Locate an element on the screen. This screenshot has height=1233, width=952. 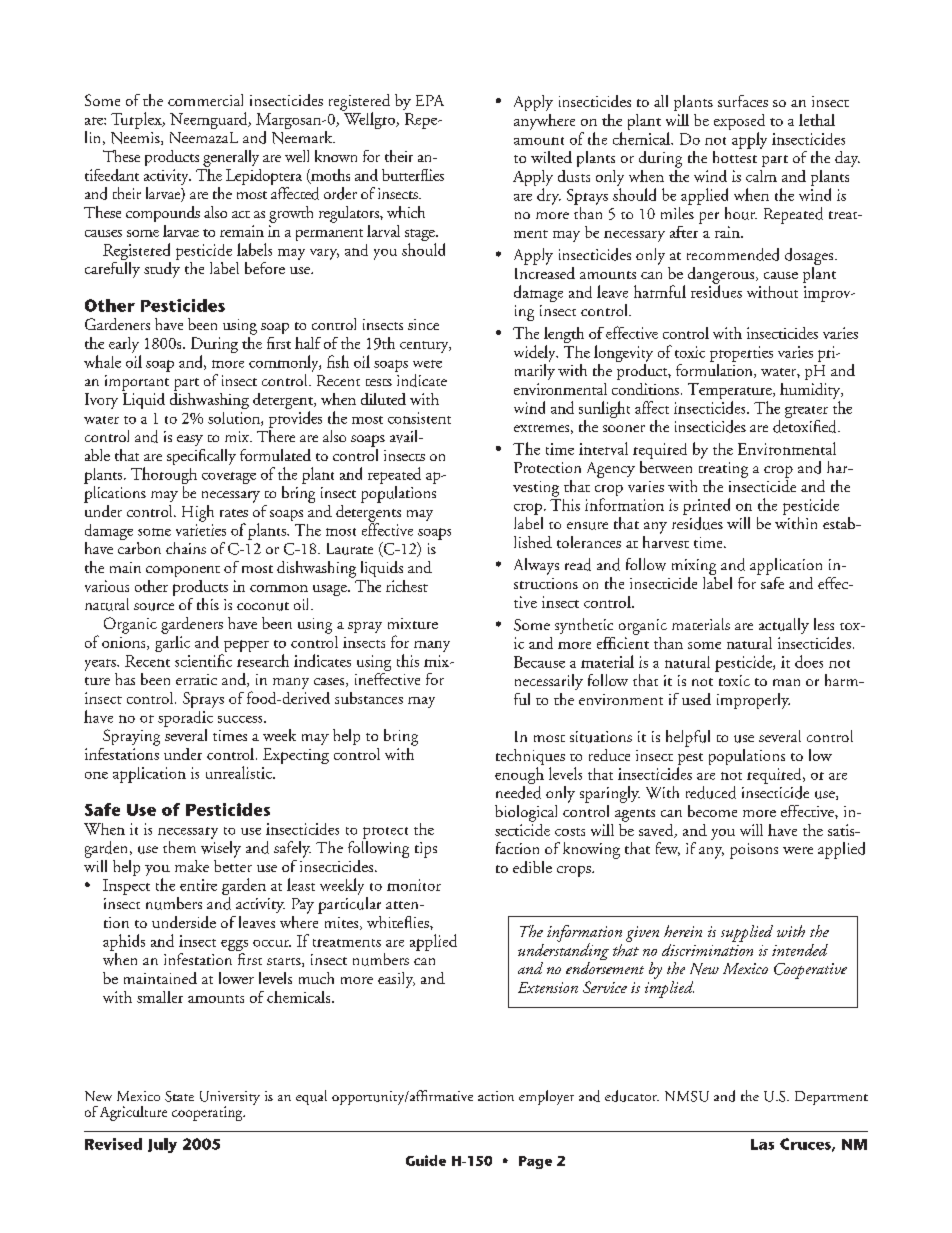
Las is located at coordinates (762, 1144).
